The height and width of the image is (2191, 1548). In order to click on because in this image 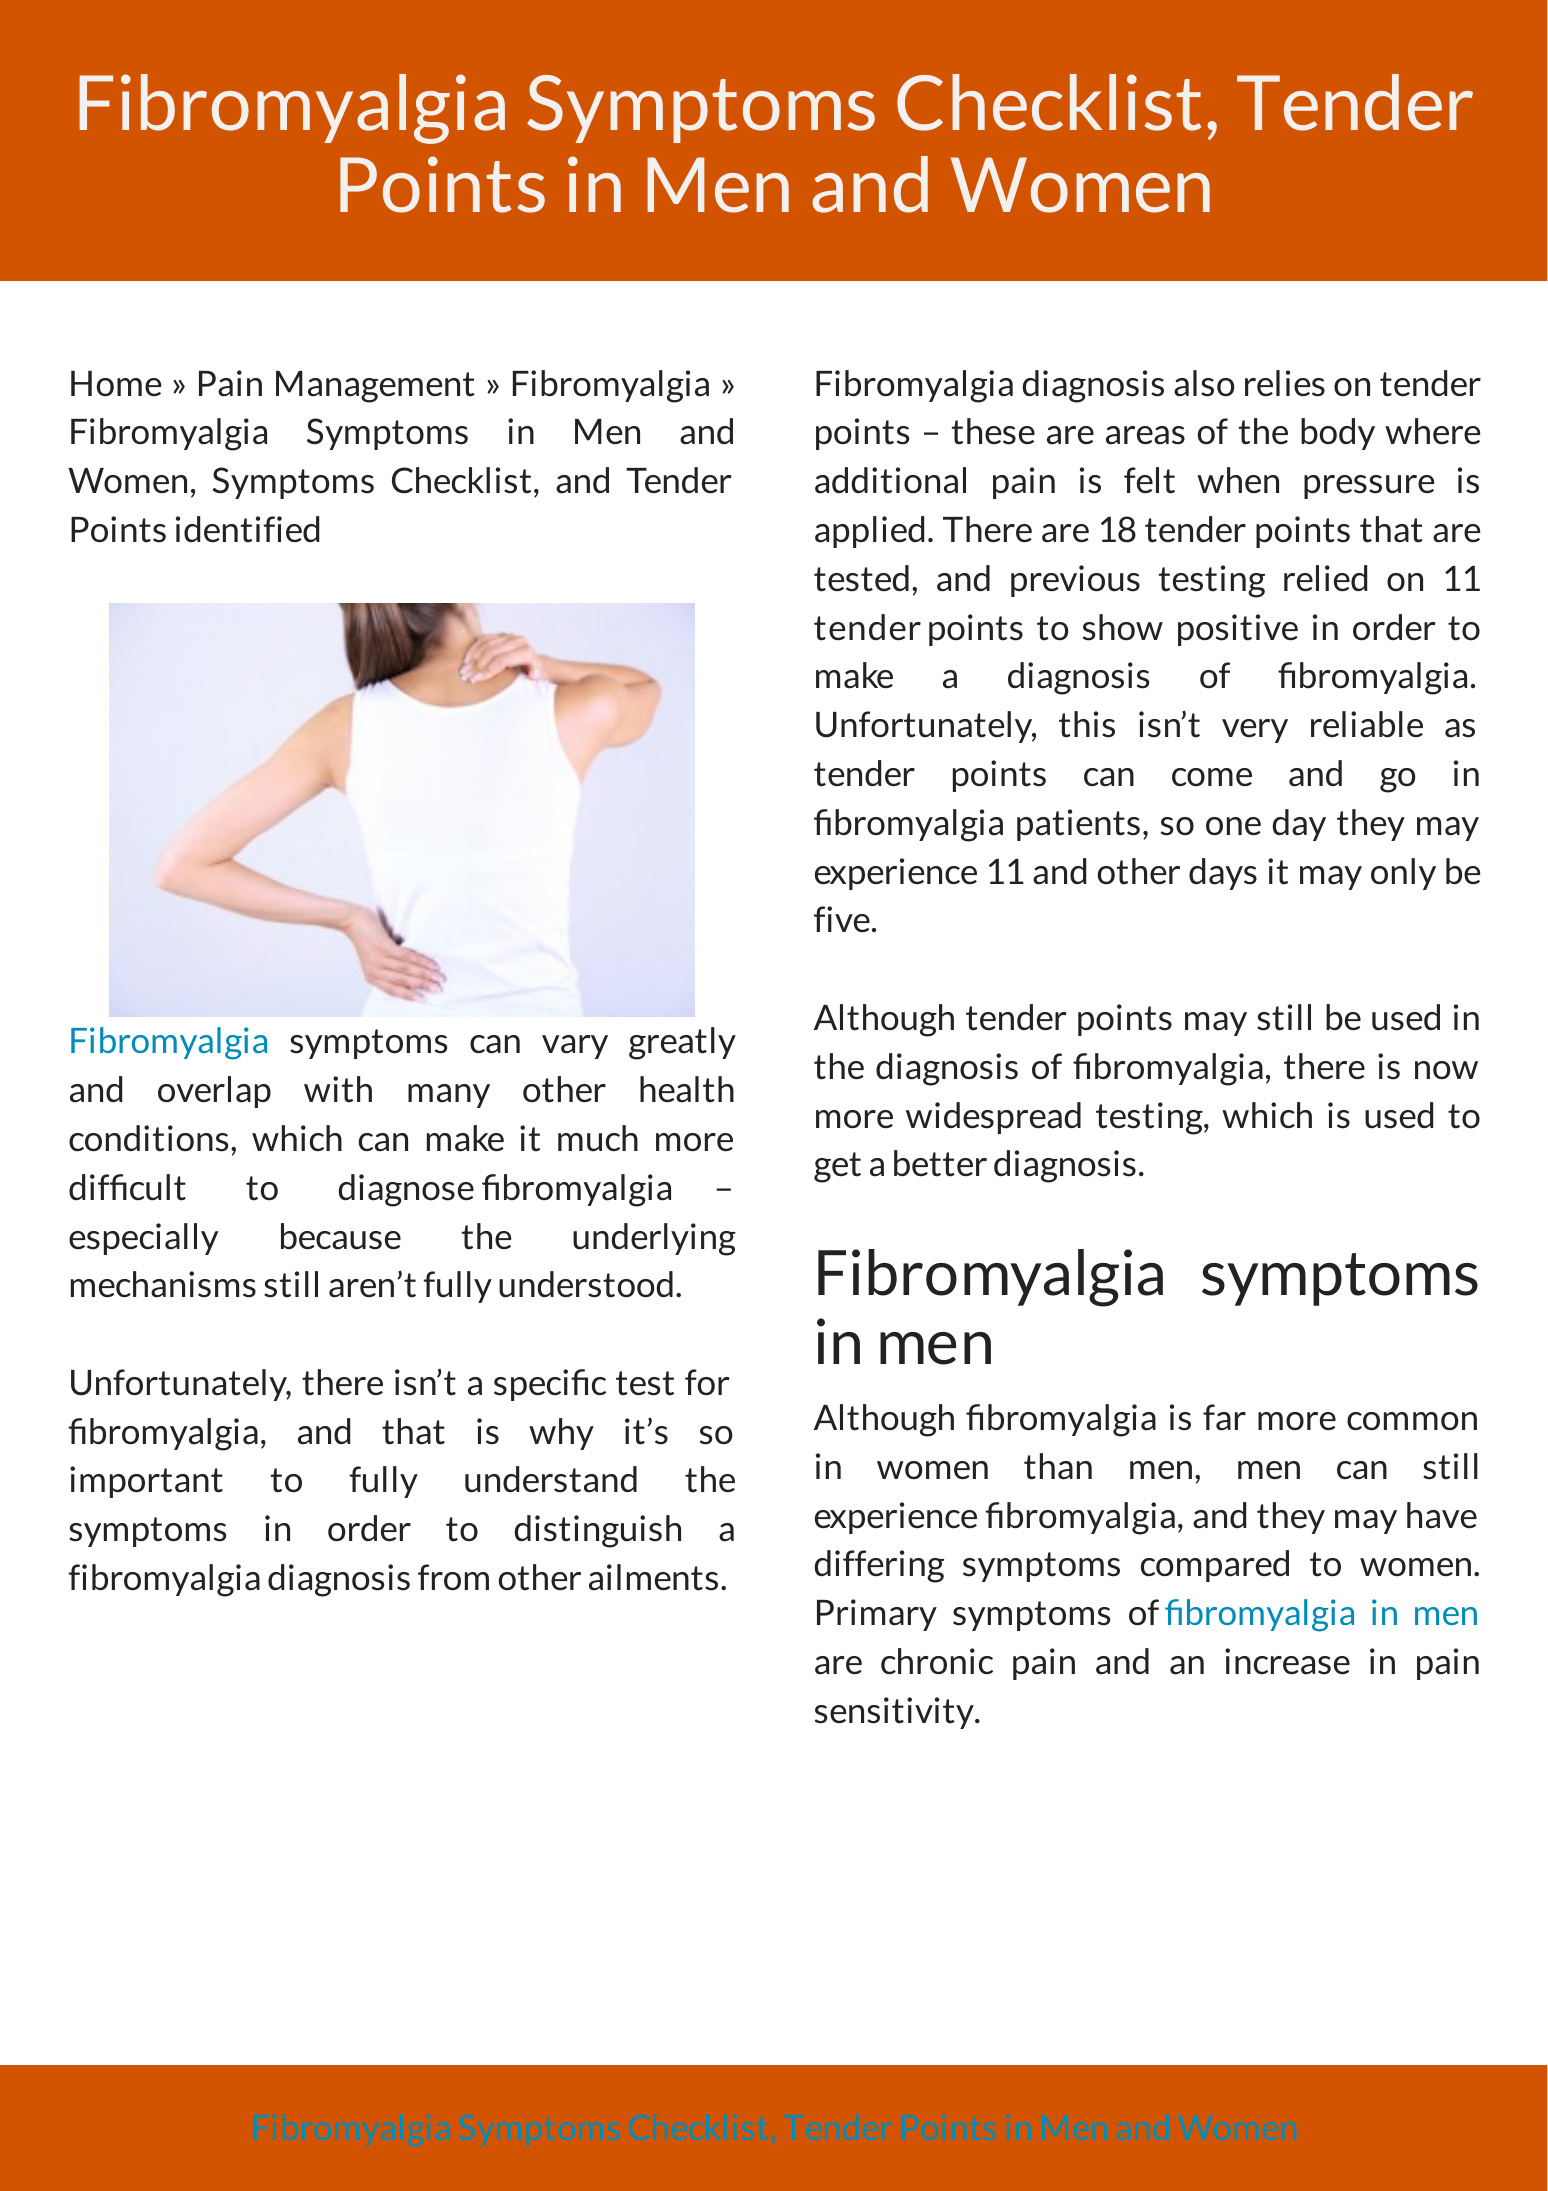, I will do `click(341, 1236)`.
